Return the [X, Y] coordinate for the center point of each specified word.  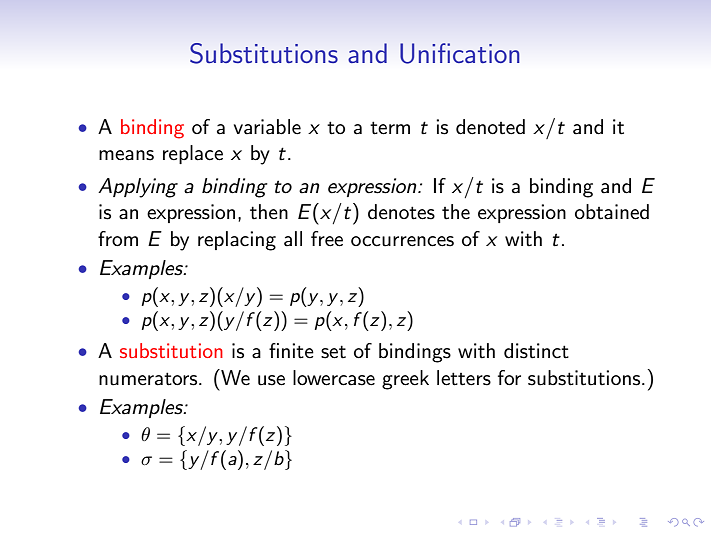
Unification [460, 53]
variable [267, 127]
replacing [237, 241]
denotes [401, 212]
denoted [490, 127]
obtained [612, 212]
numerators [149, 379]
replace [193, 154]
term [390, 128]
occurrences [402, 241]
